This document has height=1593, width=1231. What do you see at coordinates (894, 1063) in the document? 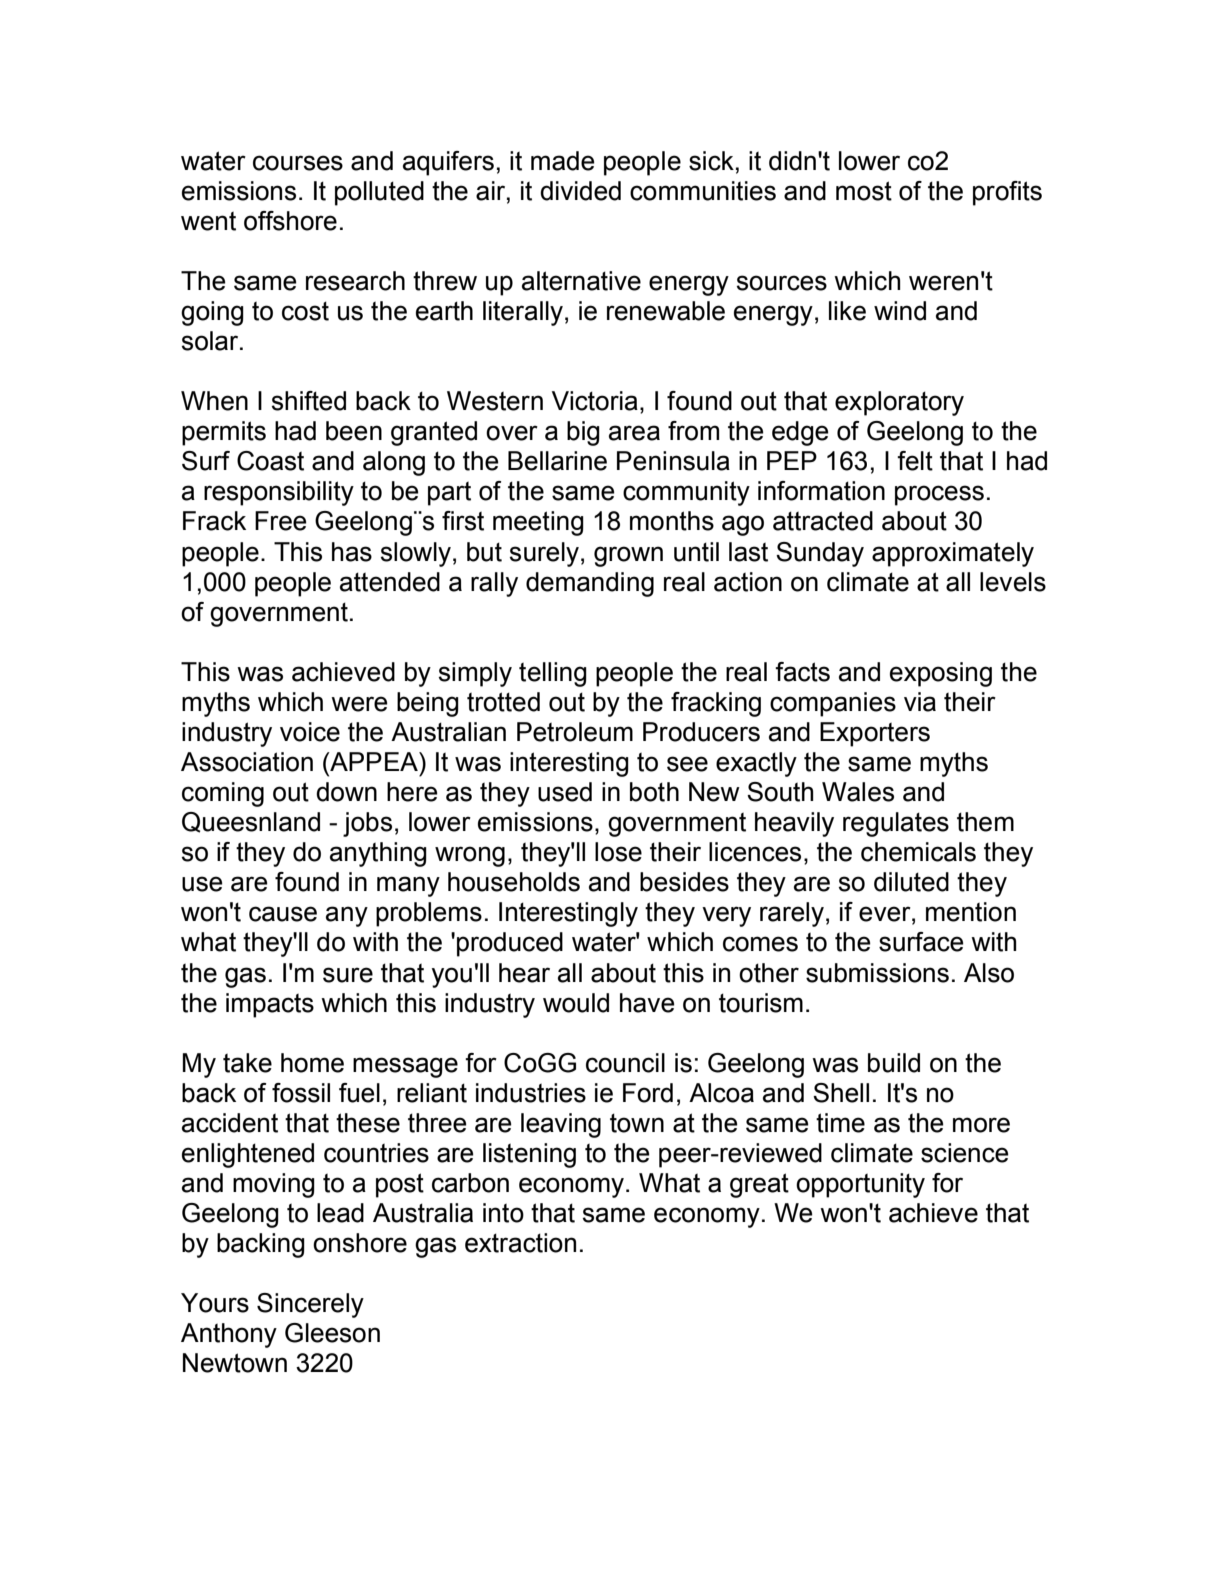
I see `build` at bounding box center [894, 1063].
